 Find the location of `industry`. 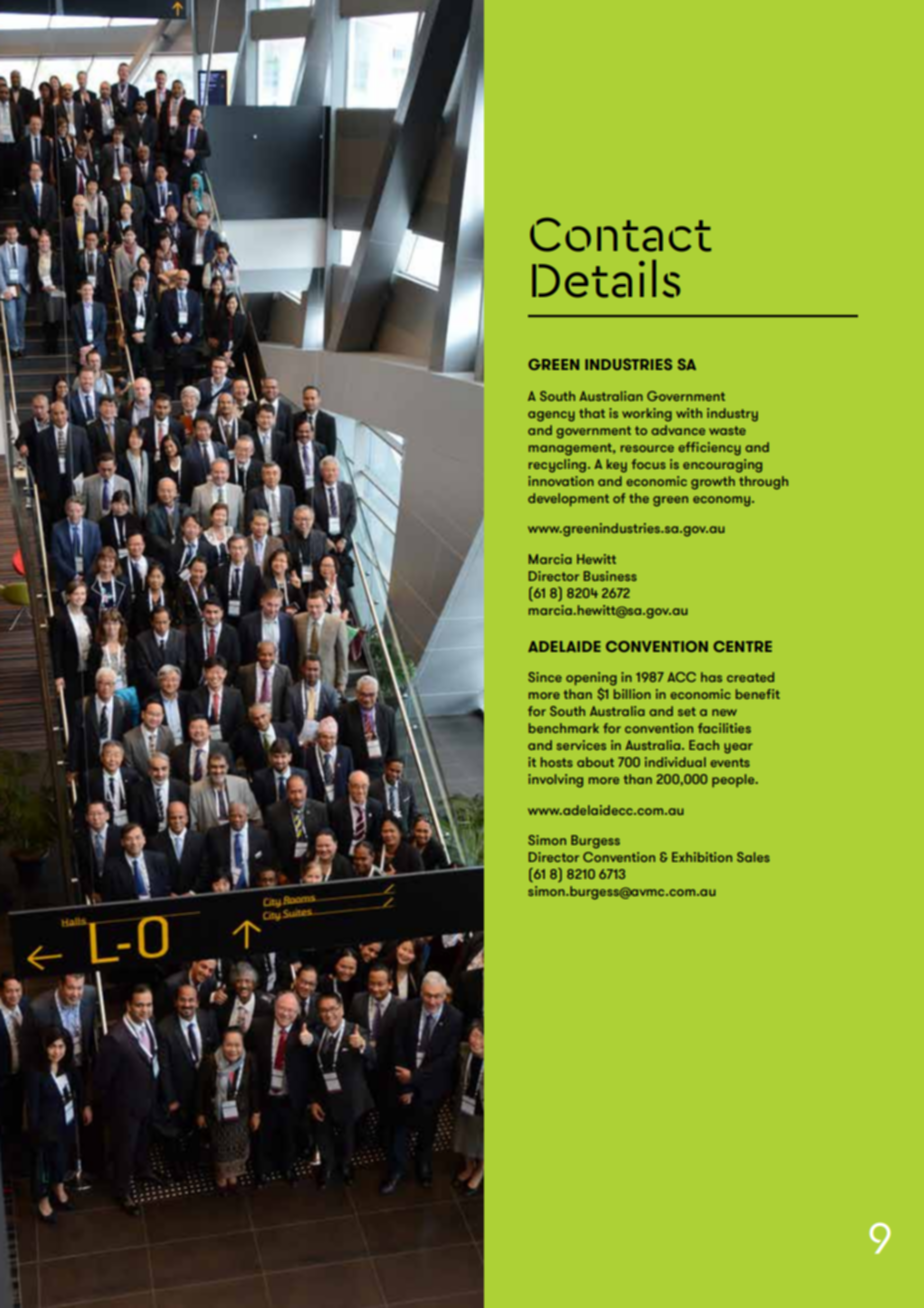

industry is located at coordinates (732, 415).
